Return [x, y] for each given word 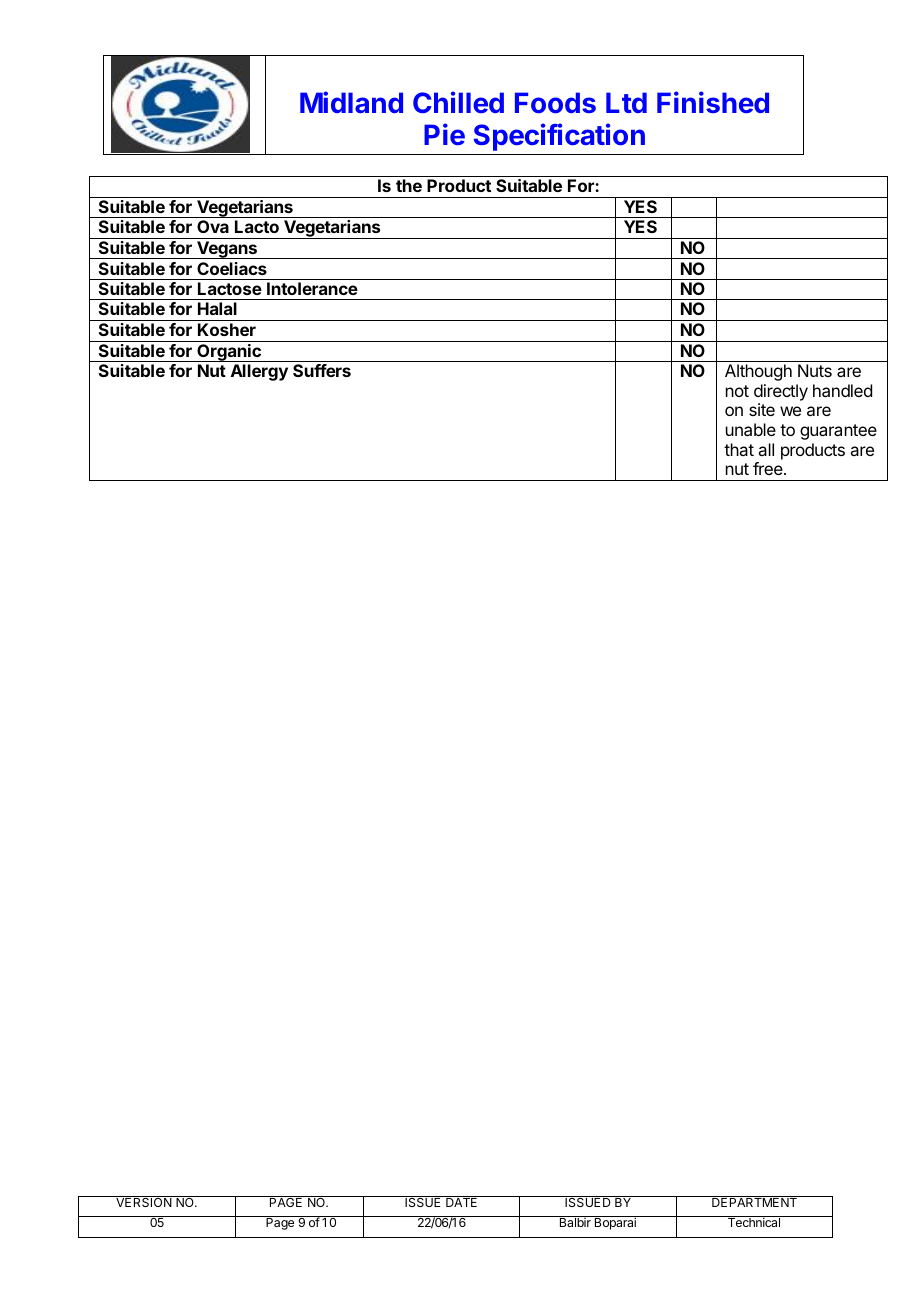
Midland [351, 102]
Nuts [815, 370]
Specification [559, 137]
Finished [713, 102]
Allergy [259, 372]
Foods [555, 102]
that [739, 449]
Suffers [322, 370]
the [409, 185]
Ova [213, 226]
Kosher [227, 329]
